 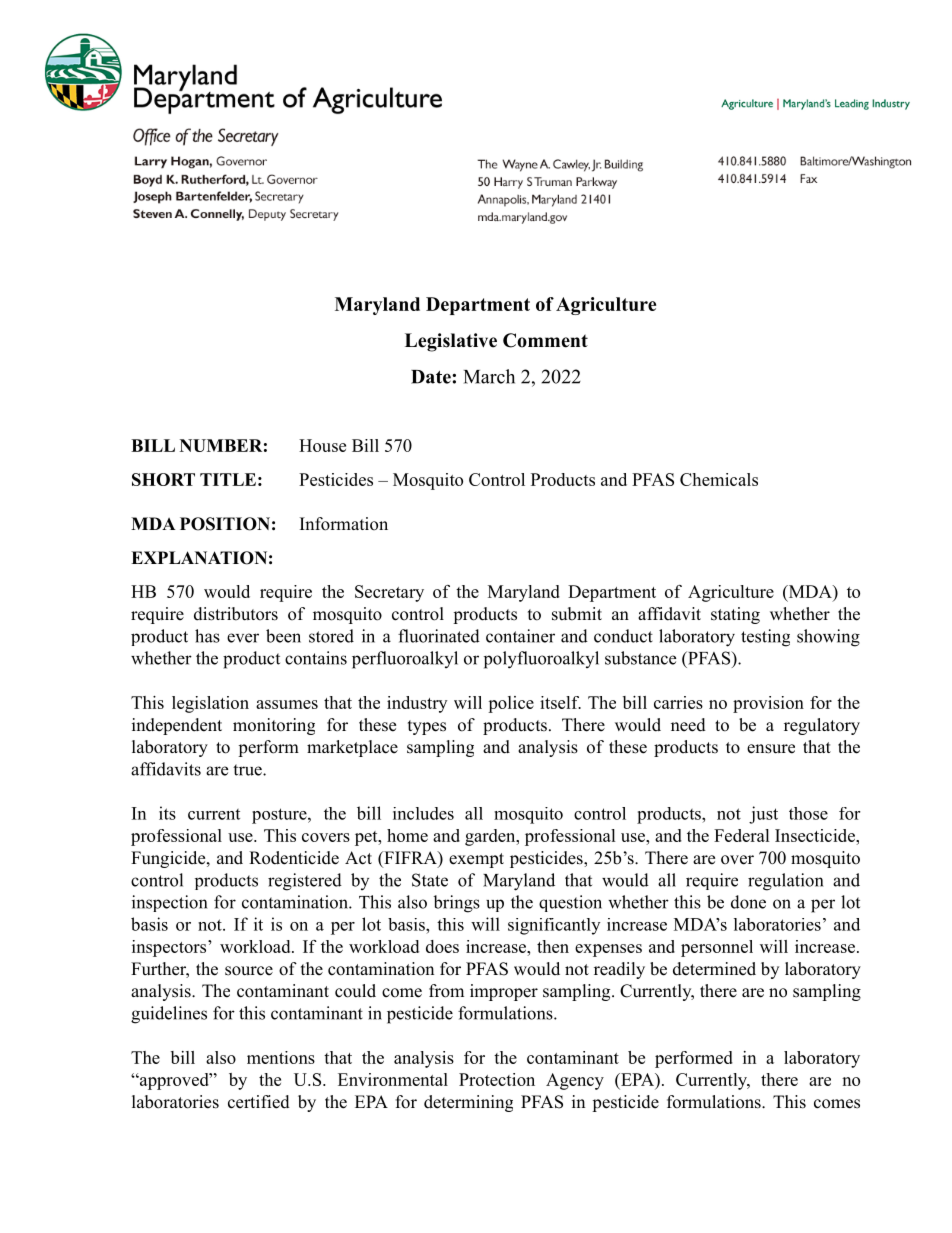 What do you see at coordinates (322, 445) in the document?
I see `House` at bounding box center [322, 445].
